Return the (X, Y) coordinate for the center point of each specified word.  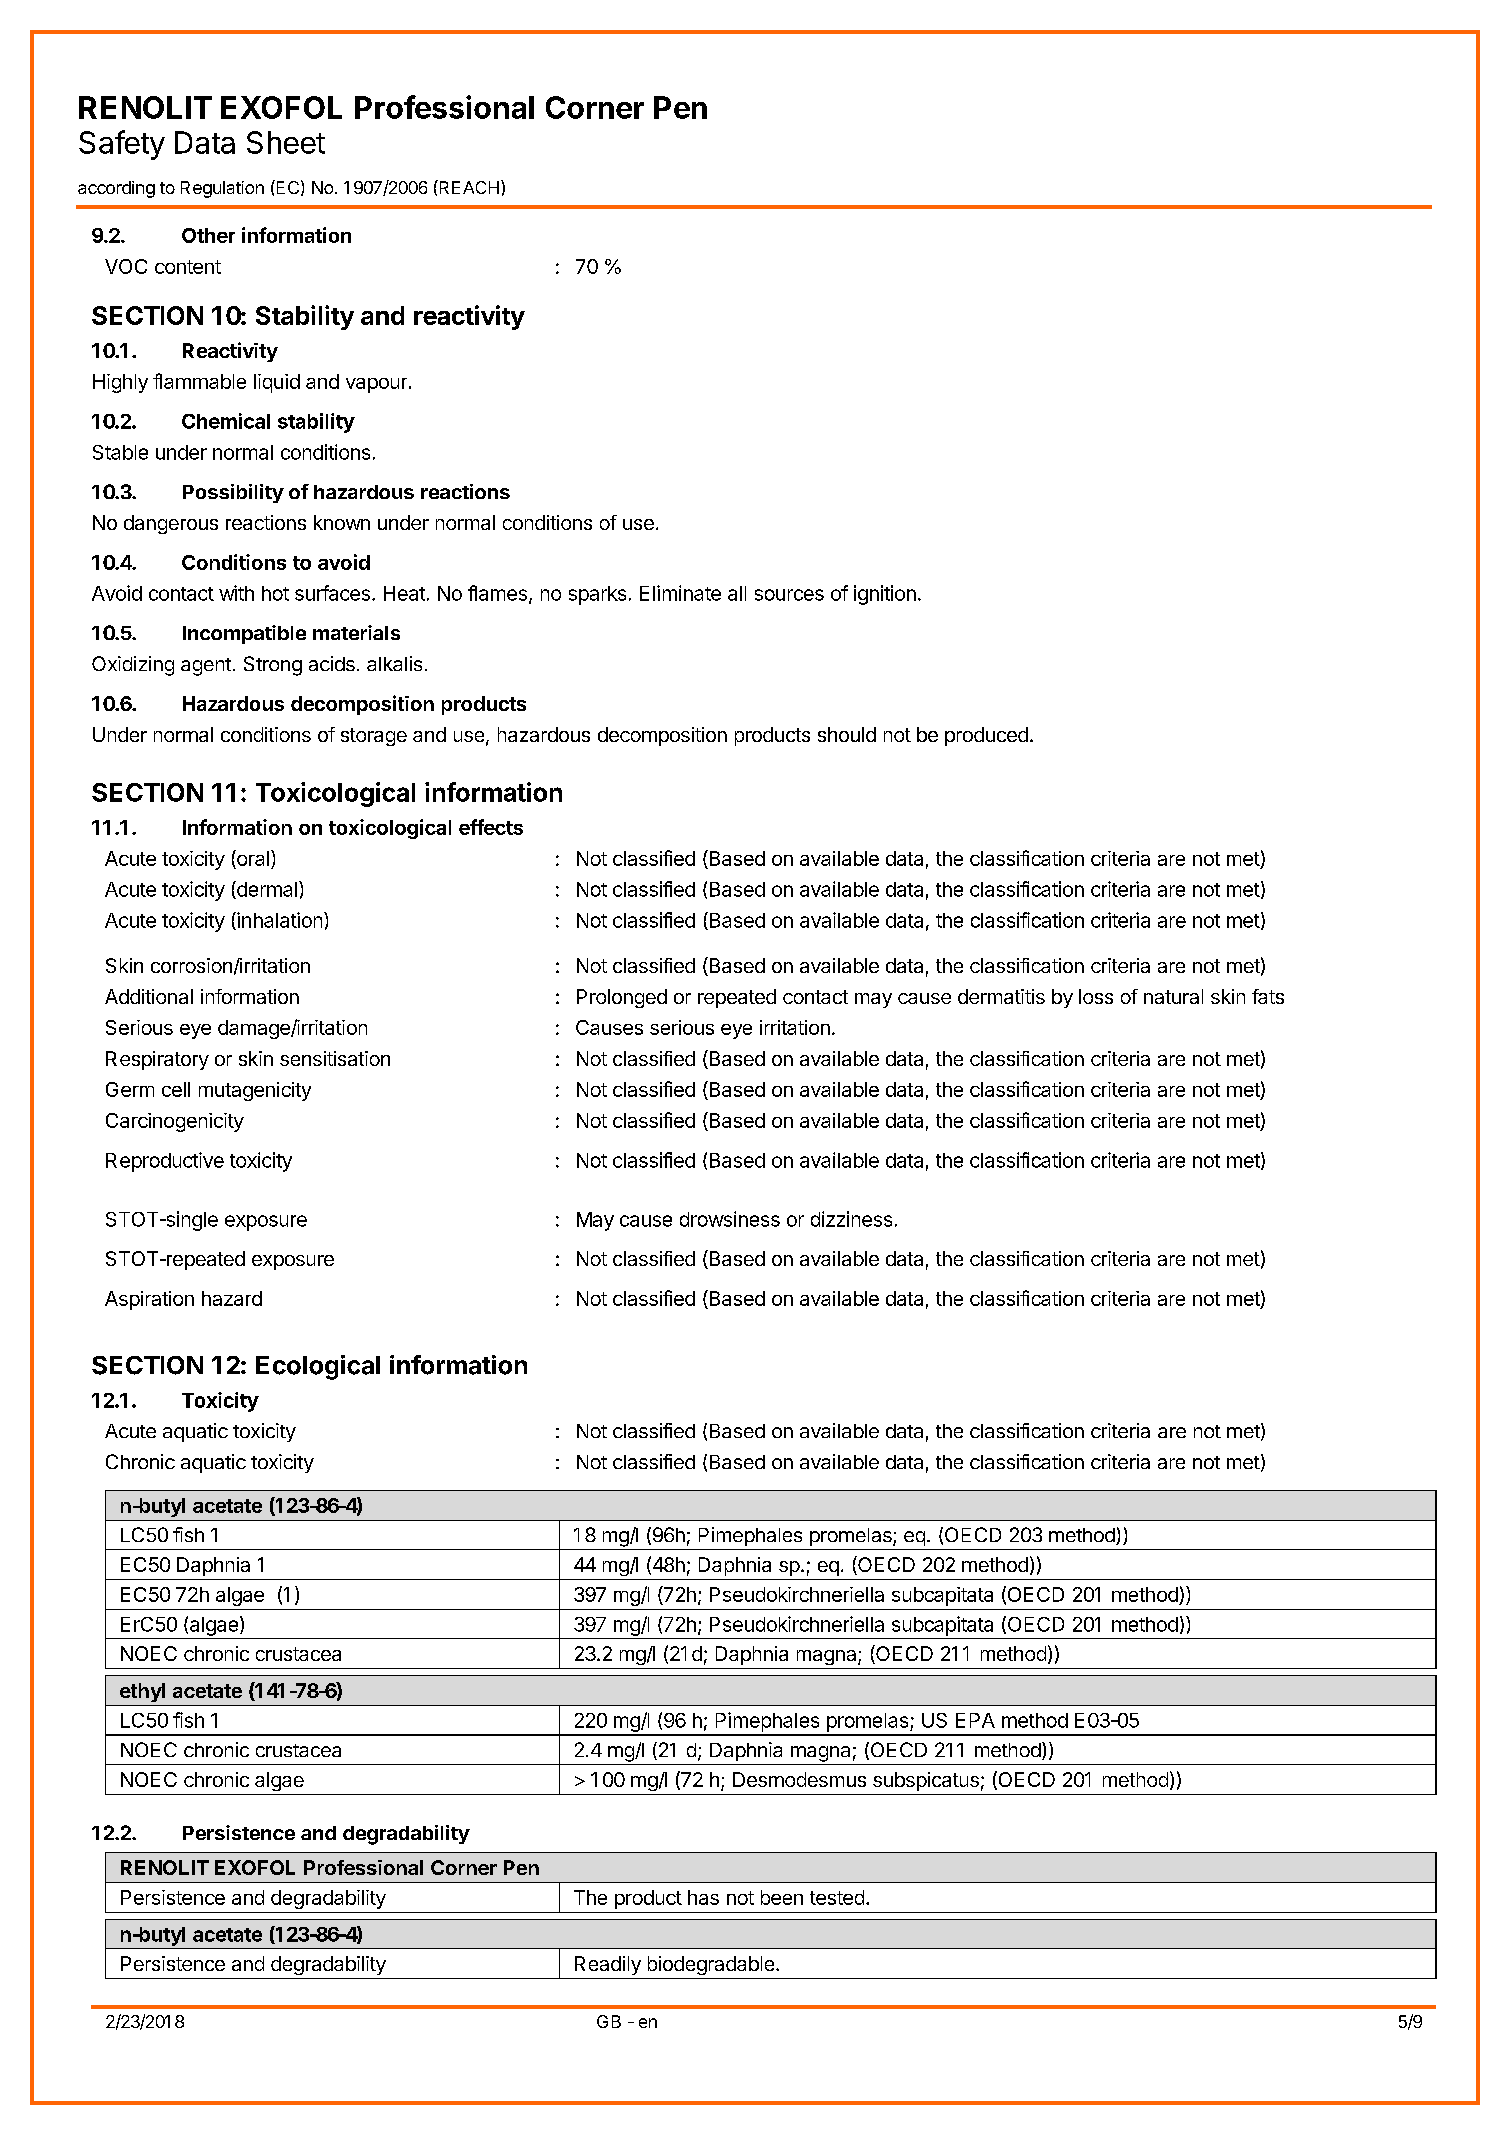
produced (986, 736)
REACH (468, 187)
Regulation (222, 189)
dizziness (851, 1219)
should (847, 734)
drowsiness (730, 1219)
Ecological (318, 1367)
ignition (885, 595)
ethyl (142, 1692)
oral (252, 858)
